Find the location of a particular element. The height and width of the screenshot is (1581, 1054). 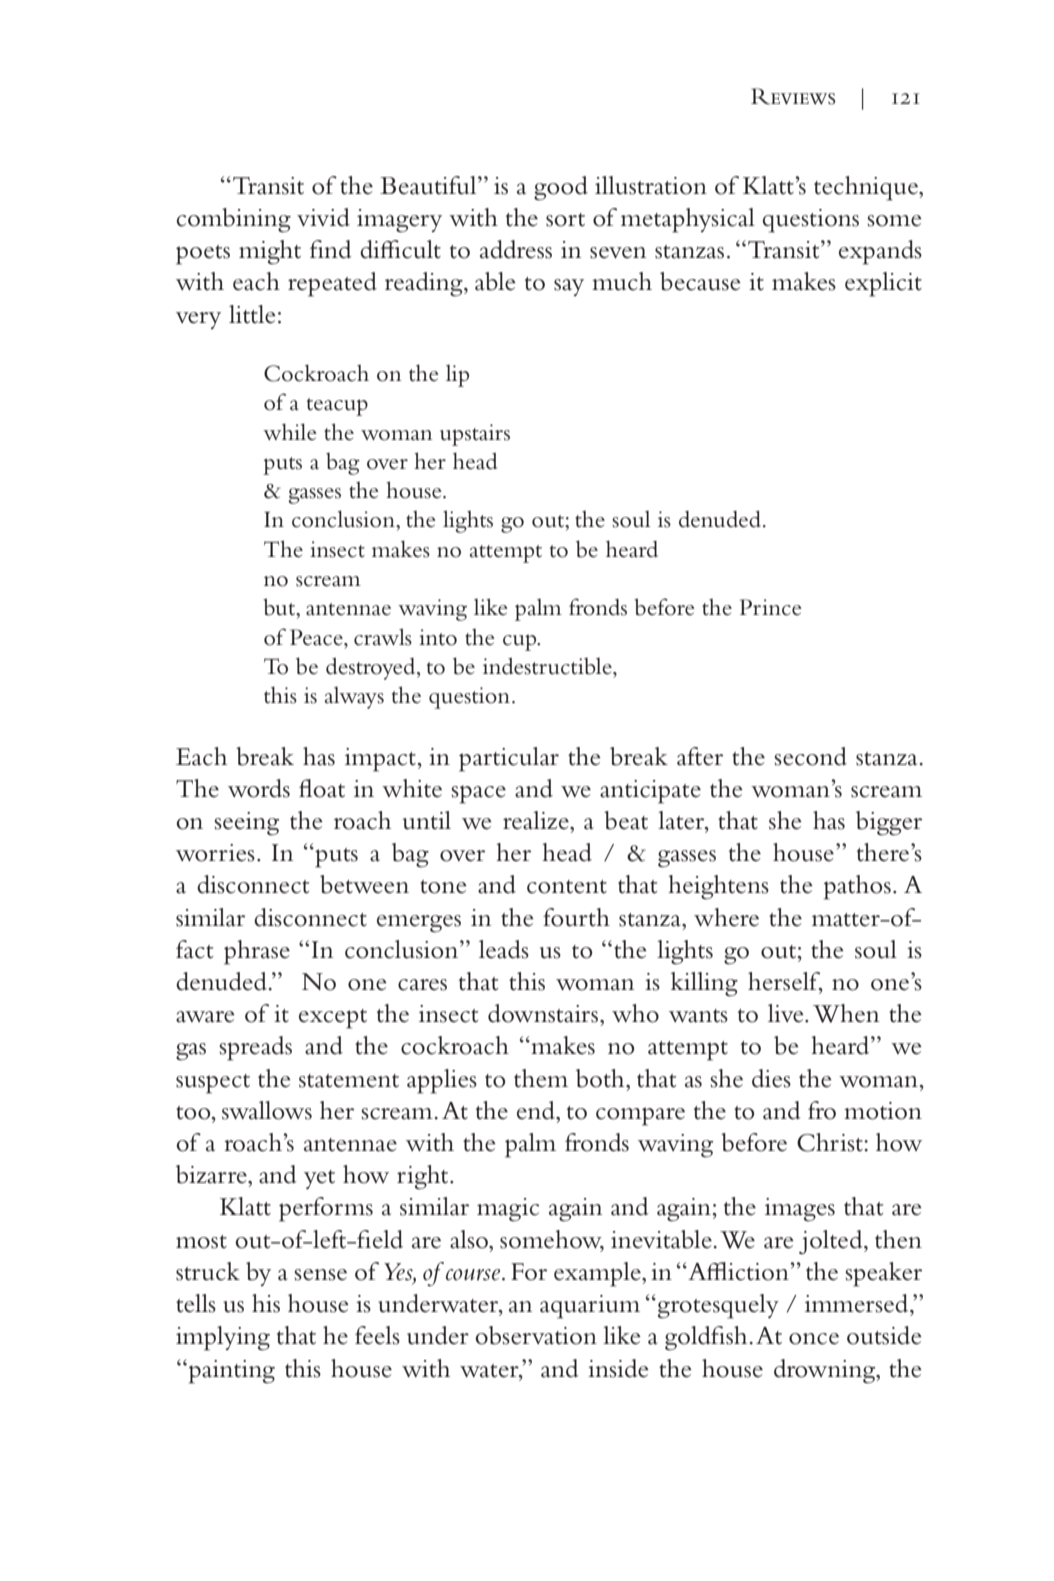

upstairs is located at coordinates (475, 435).
